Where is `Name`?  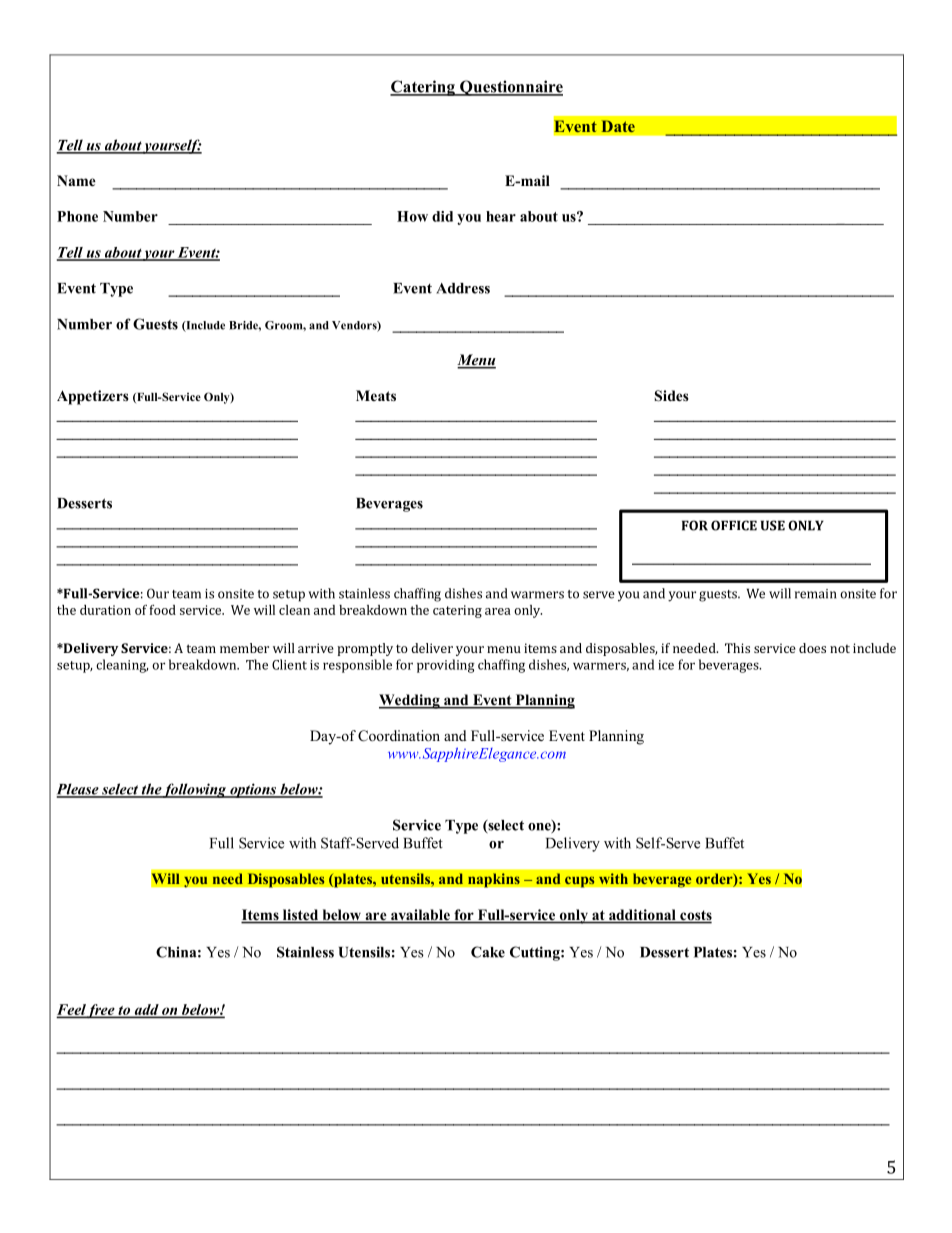 Name is located at coordinates (76, 180).
